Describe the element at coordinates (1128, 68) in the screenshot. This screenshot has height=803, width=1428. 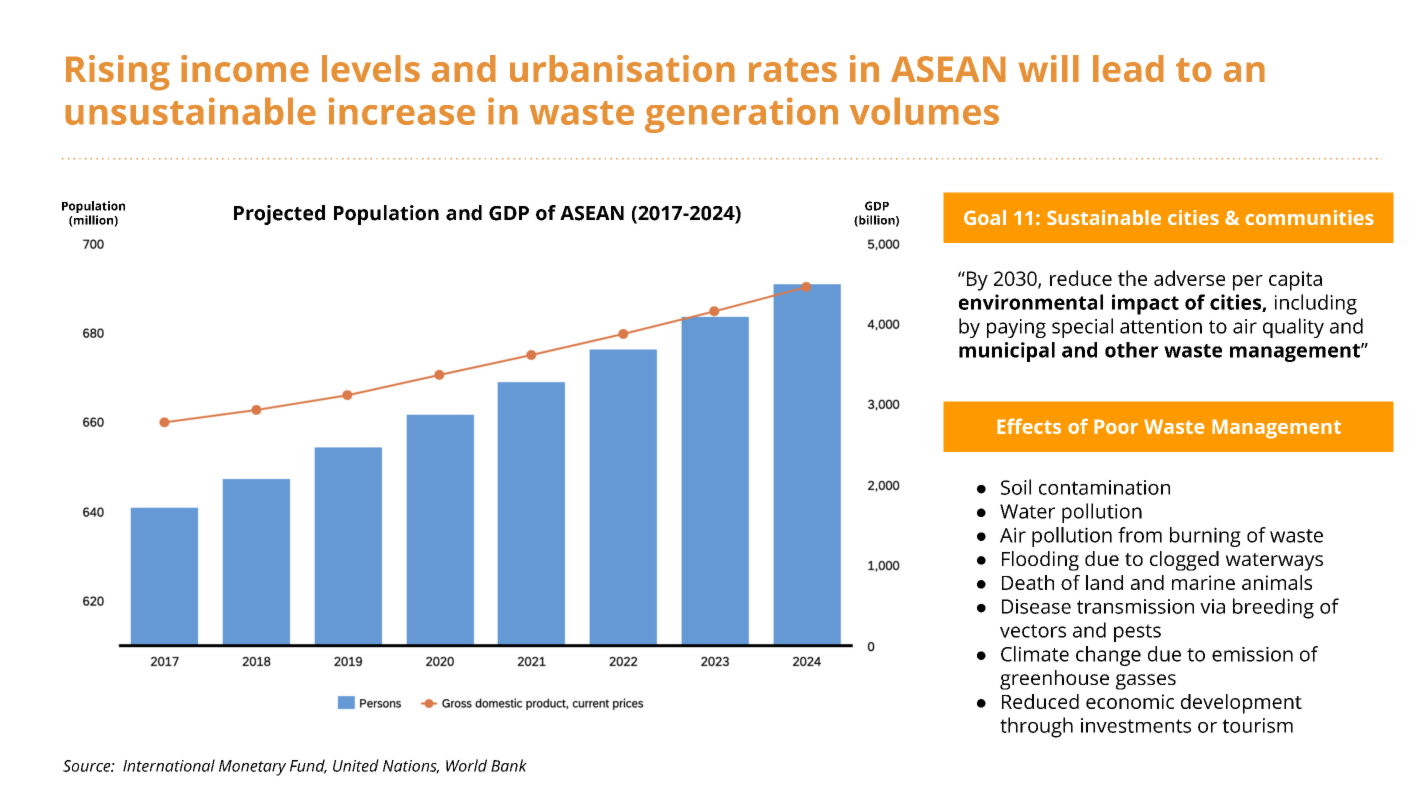
I see `lead` at that location.
